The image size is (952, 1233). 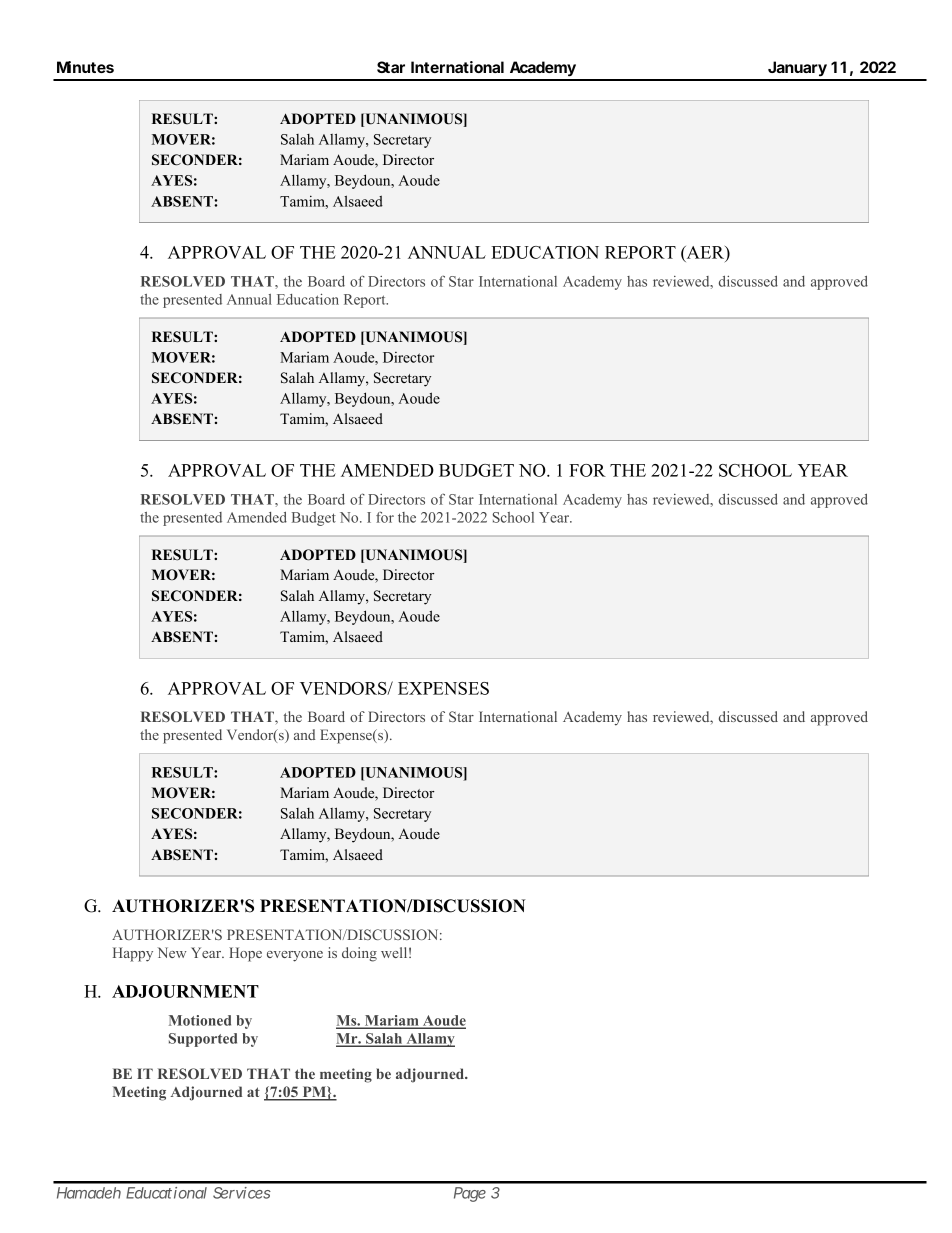 What do you see at coordinates (359, 954) in the screenshot?
I see `doing` at bounding box center [359, 954].
